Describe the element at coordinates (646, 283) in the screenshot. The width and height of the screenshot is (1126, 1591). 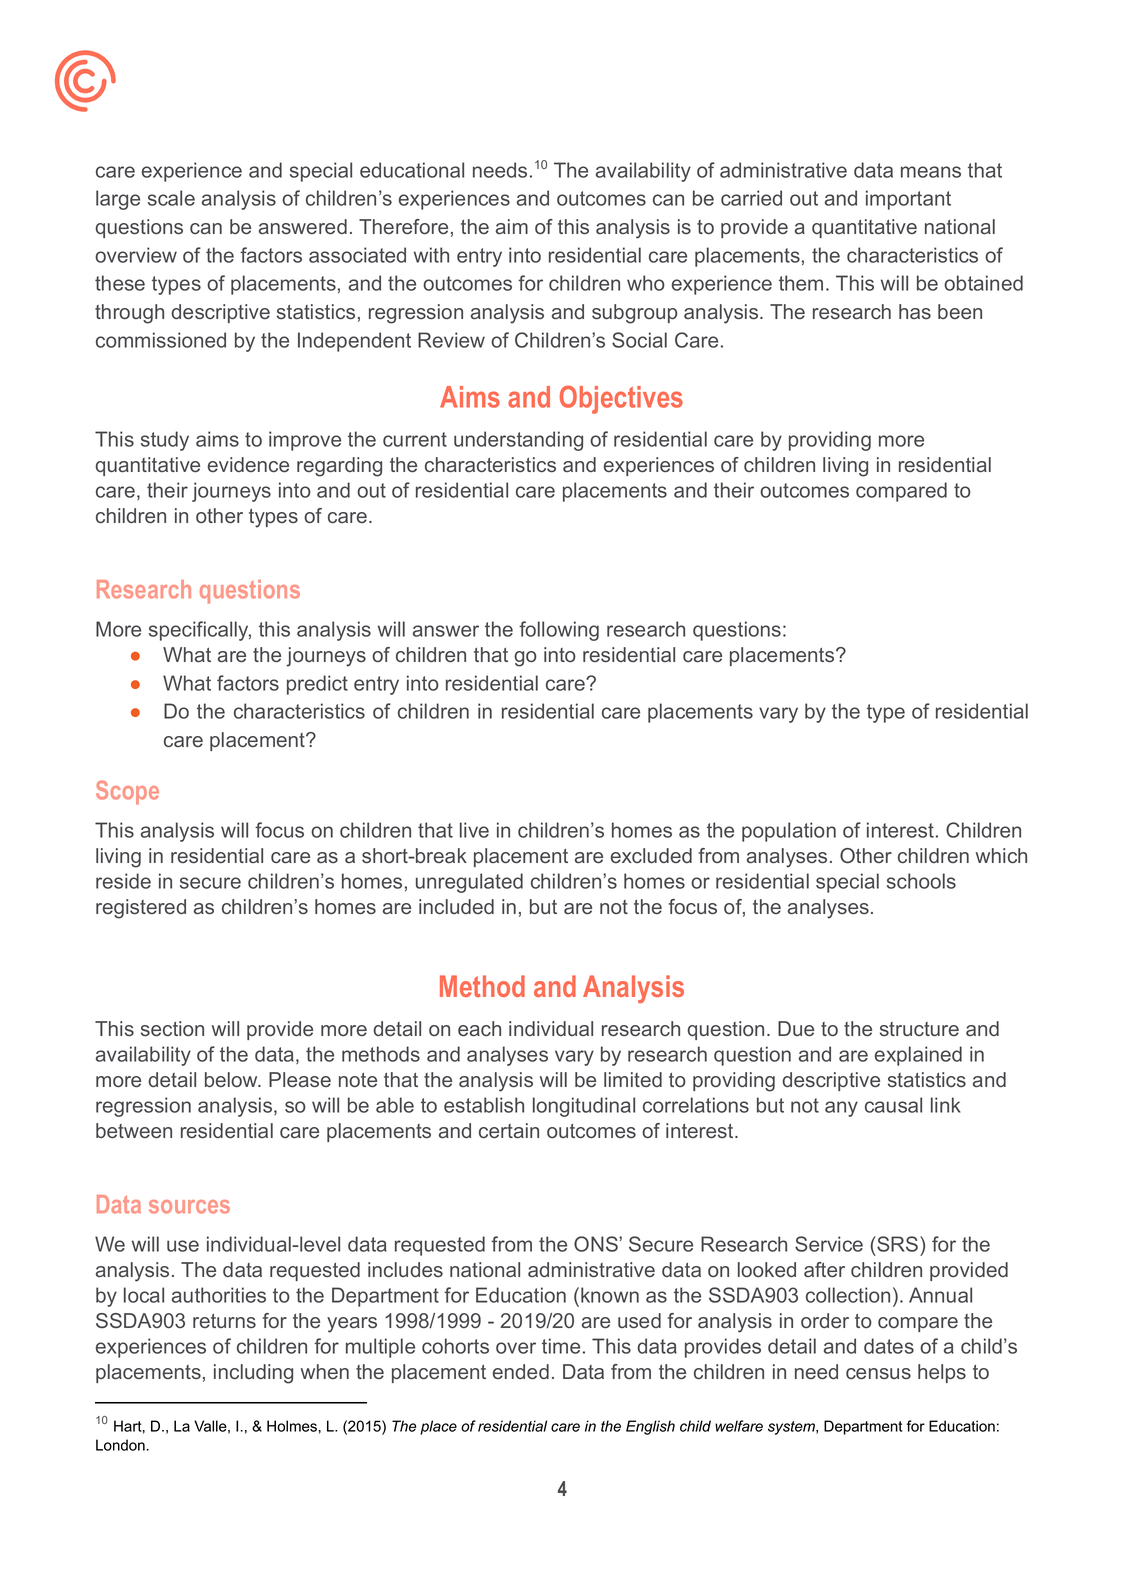
I see `who` at that location.
